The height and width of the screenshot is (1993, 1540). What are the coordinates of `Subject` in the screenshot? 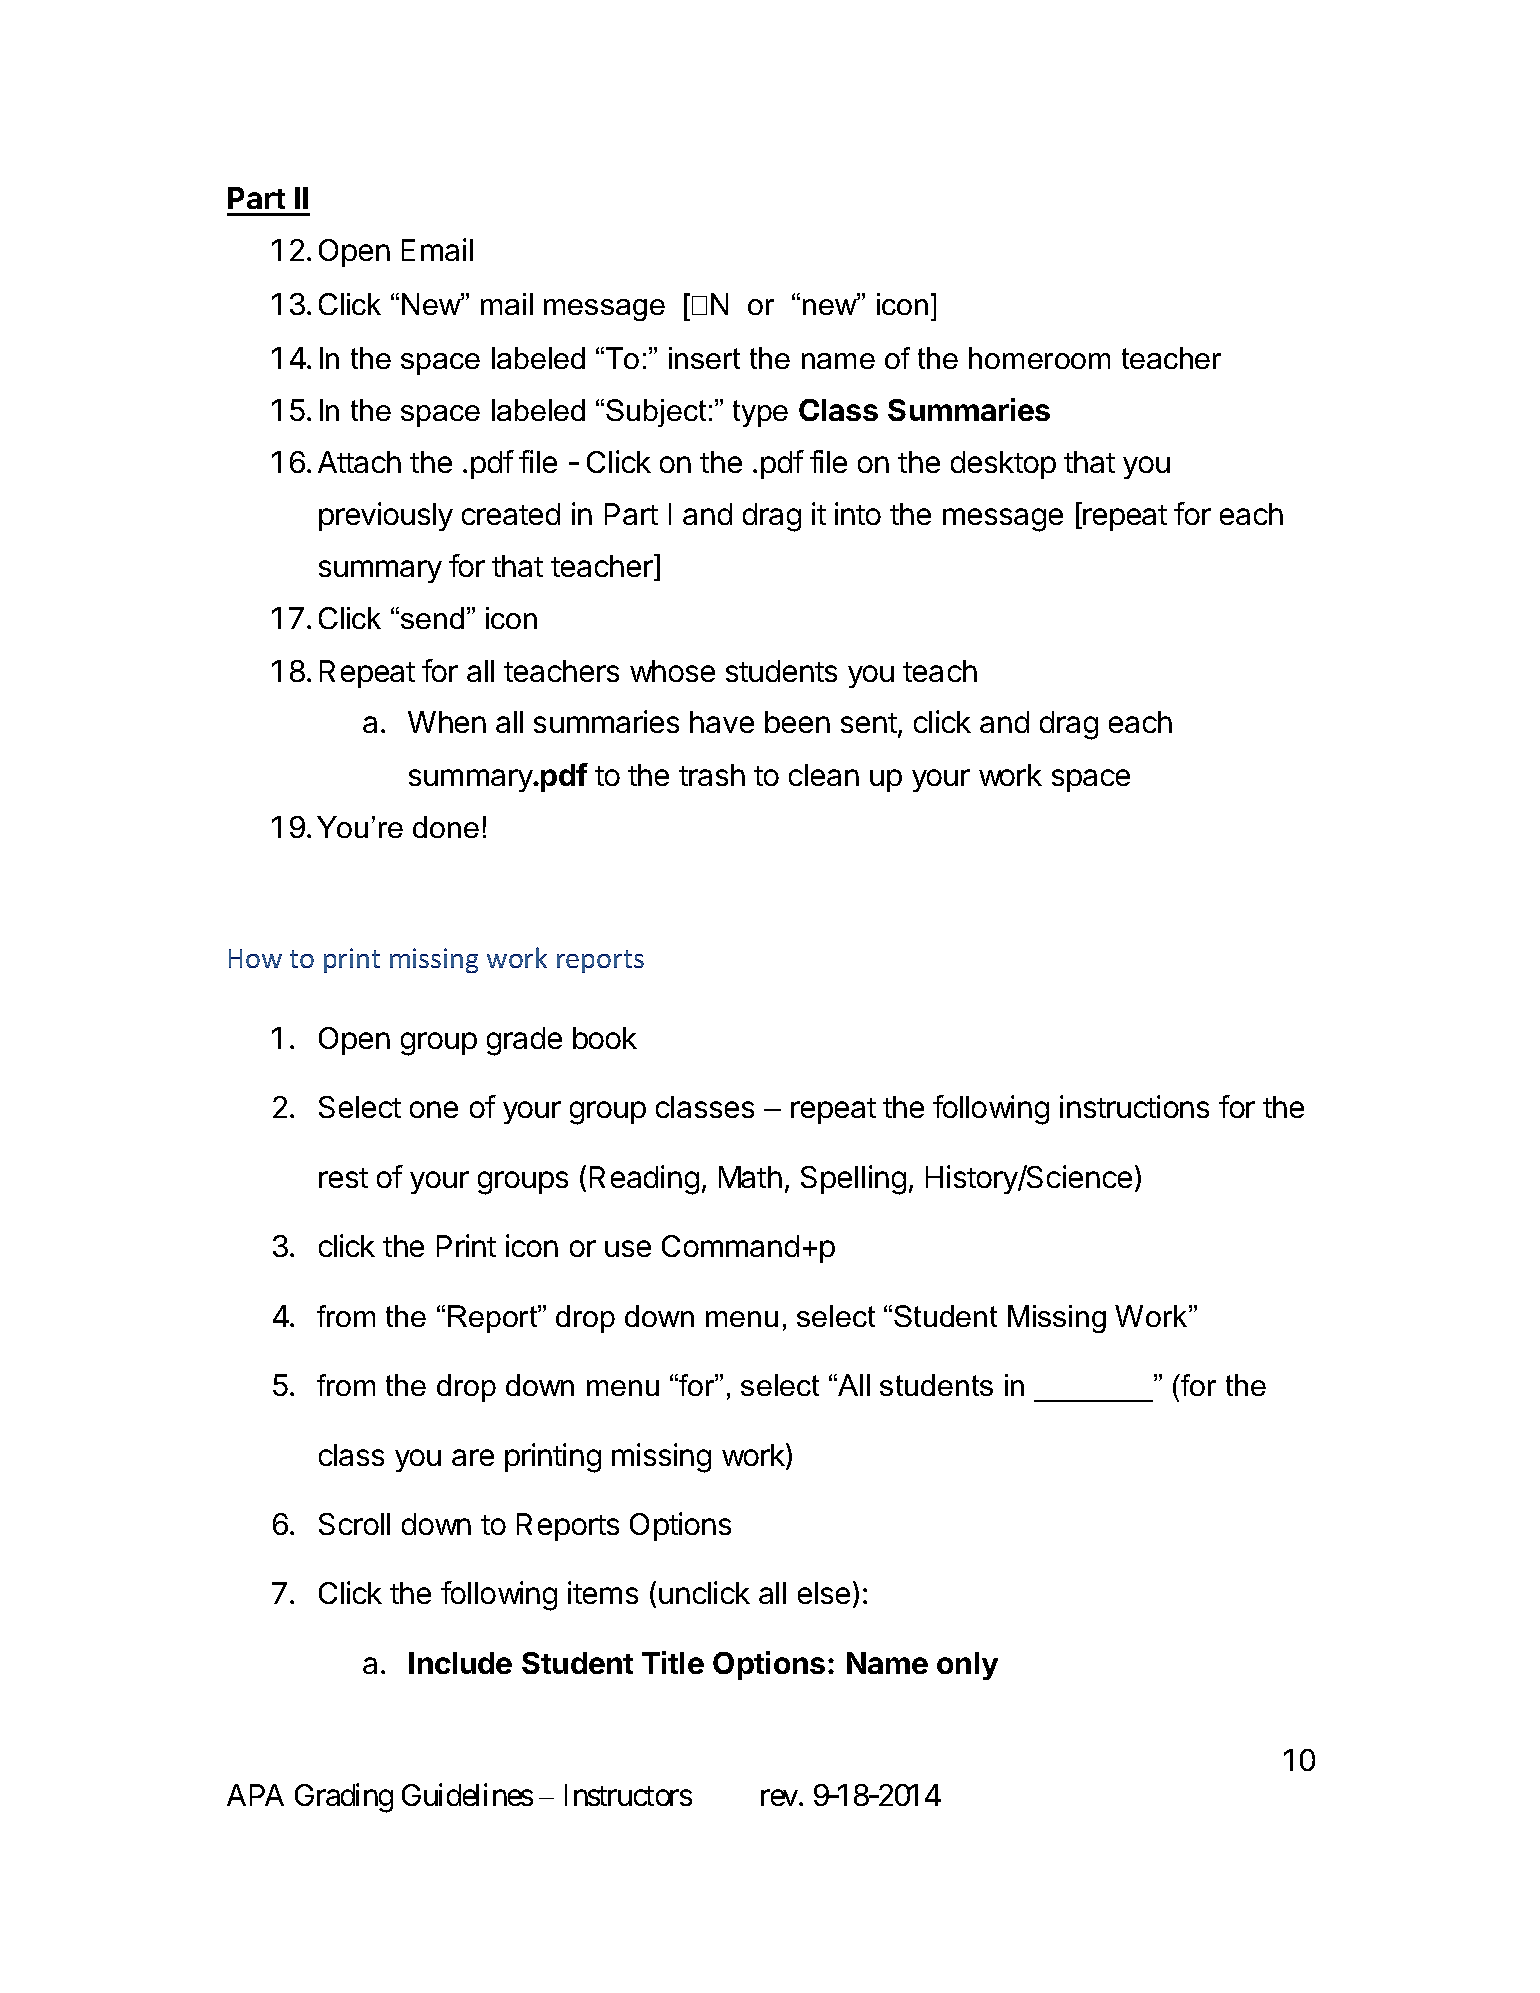 It's located at (656, 413).
